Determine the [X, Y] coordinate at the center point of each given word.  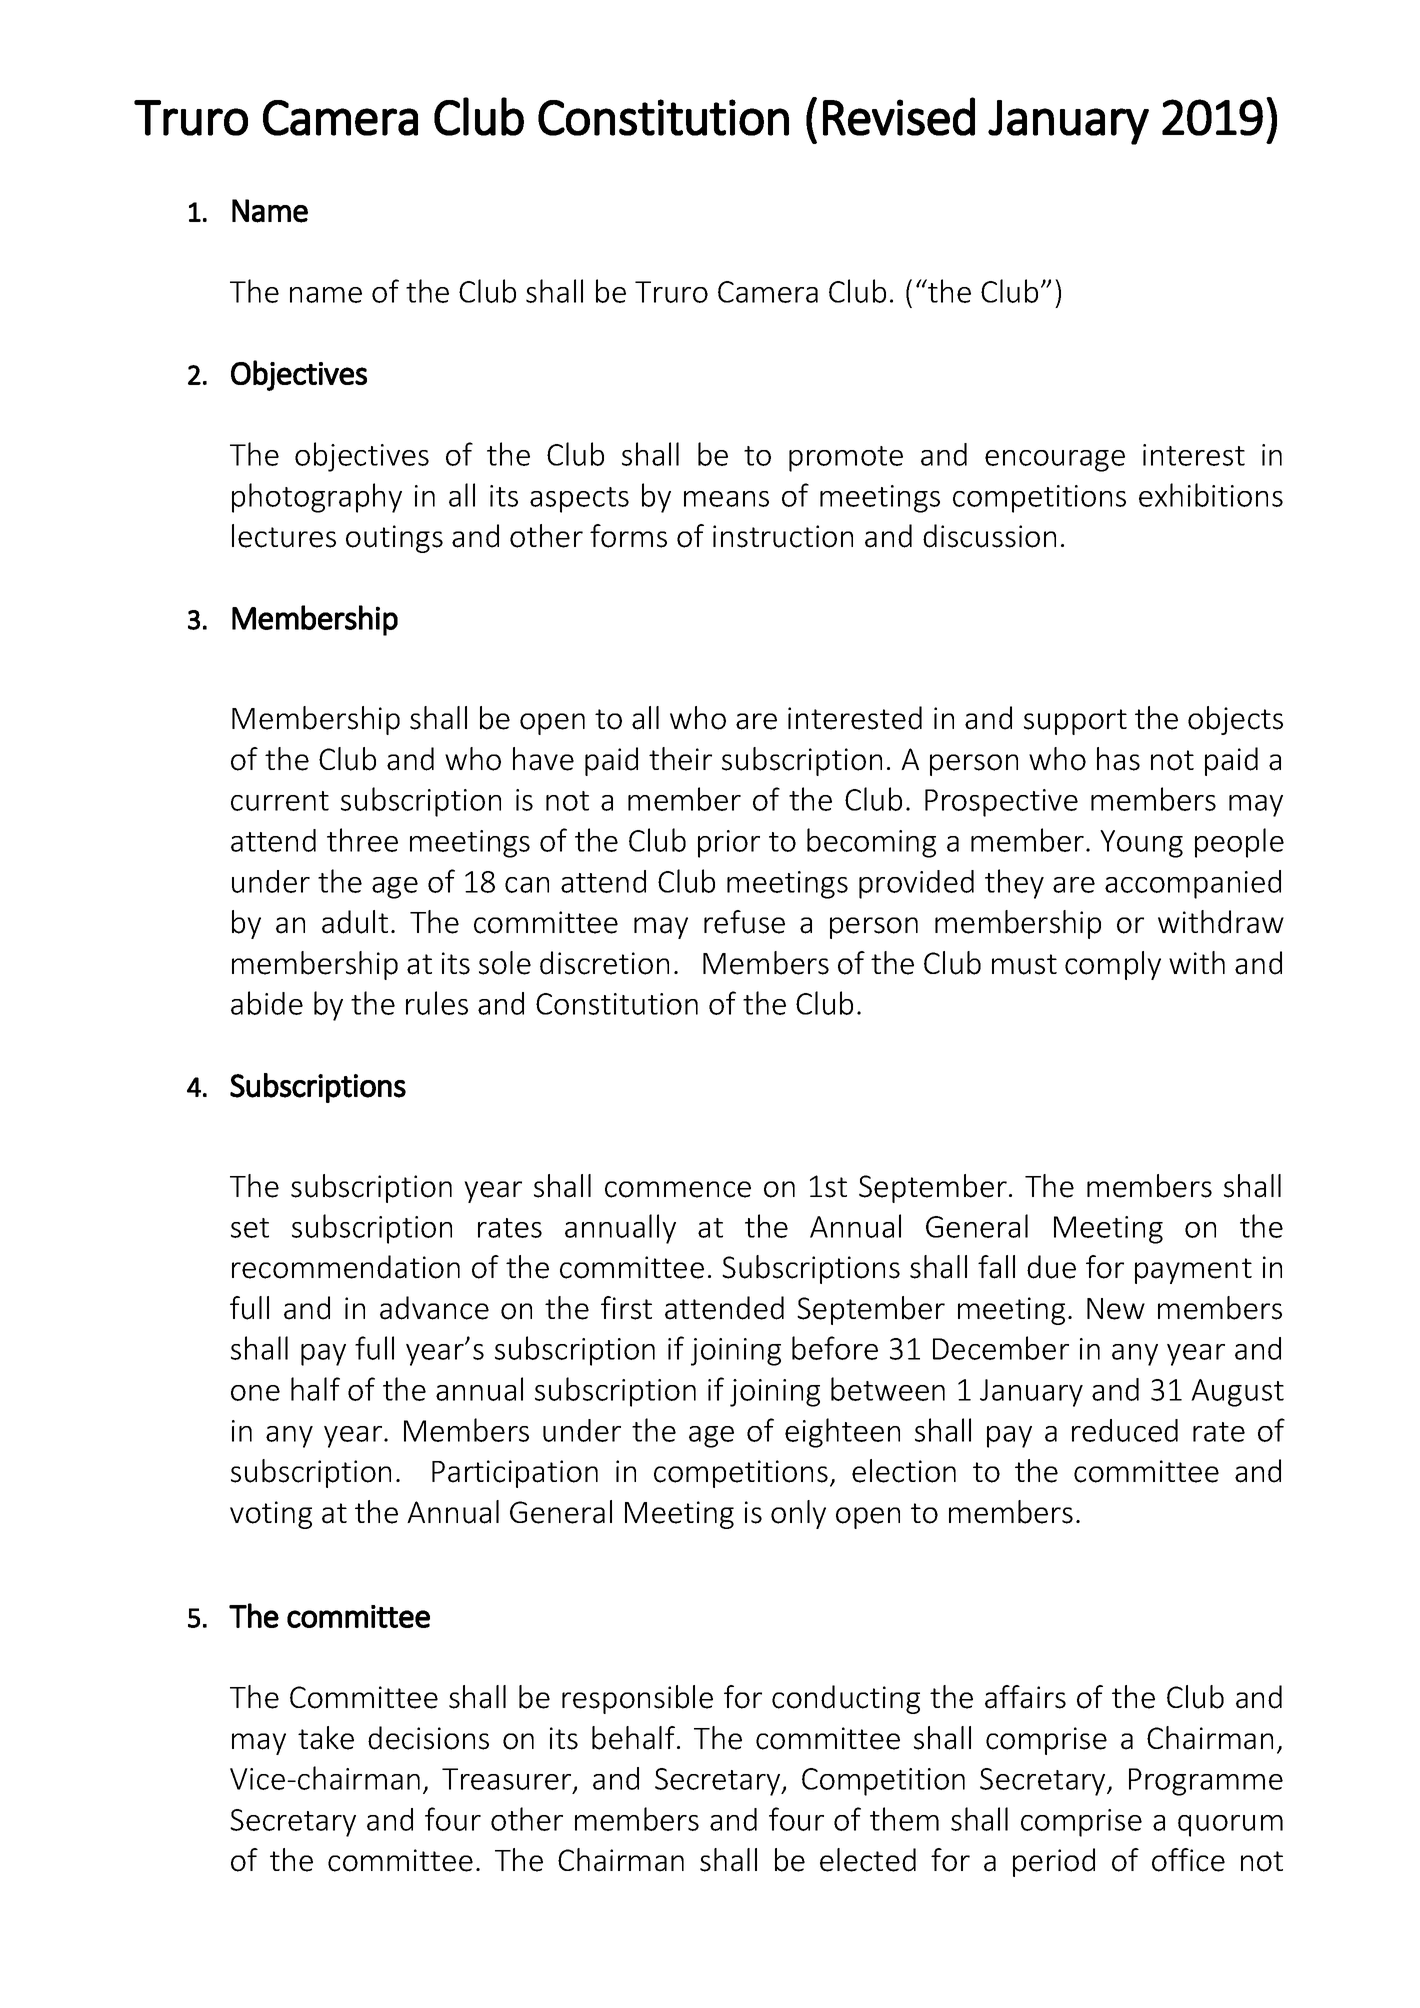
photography [317, 498]
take [326, 1738]
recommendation [346, 1267]
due [1051, 1267]
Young [1141, 844]
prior [729, 844]
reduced [1125, 1430]
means [726, 499]
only [798, 1514]
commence [678, 1189]
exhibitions [1211, 495]
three [362, 840]
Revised [899, 116]
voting [271, 1515]
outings [394, 539]
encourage [1055, 461]
